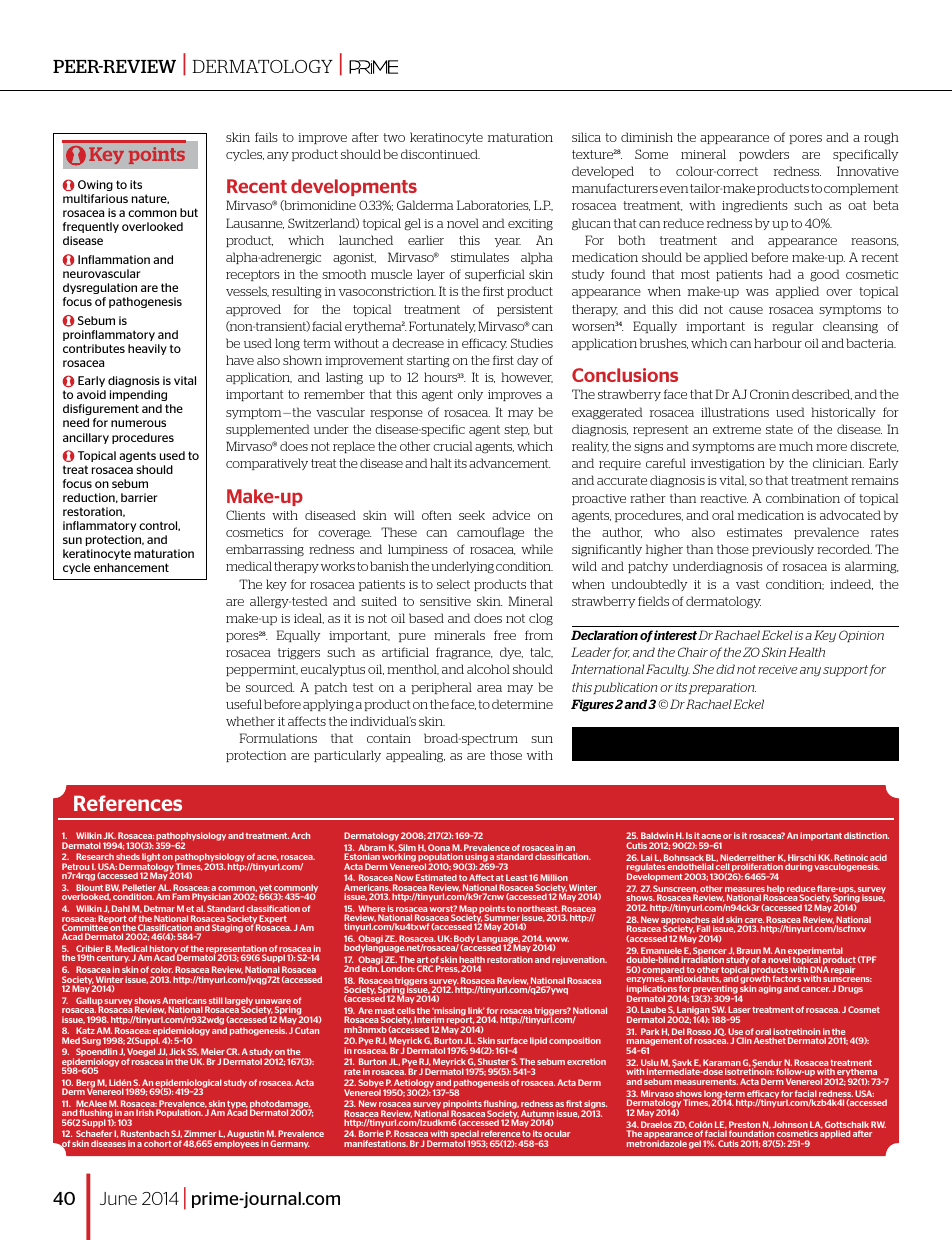 This screenshot has height=1240, width=952. I want to click on Johnson, so click(791, 1126).
